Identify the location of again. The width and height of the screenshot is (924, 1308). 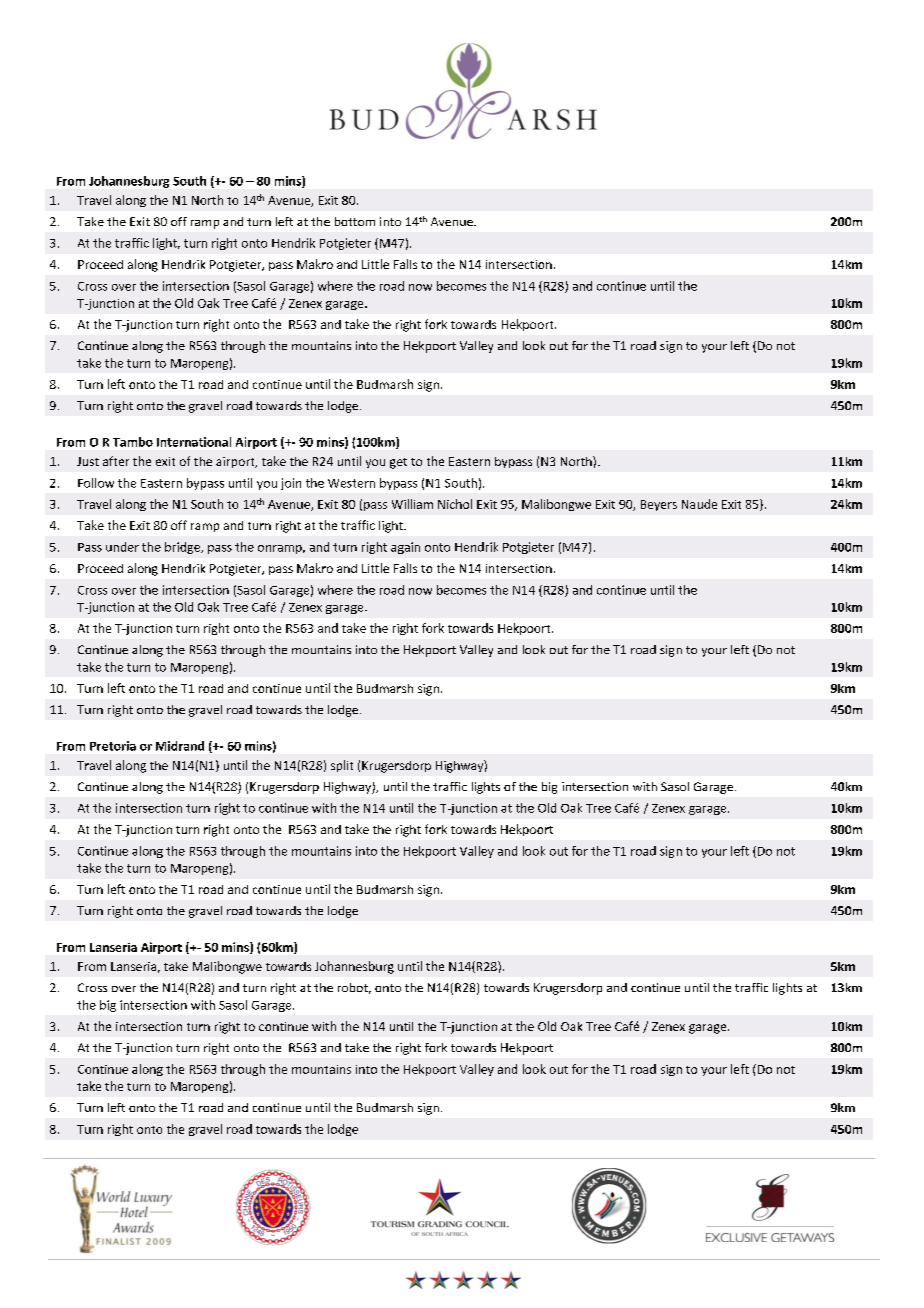
(405, 548).
